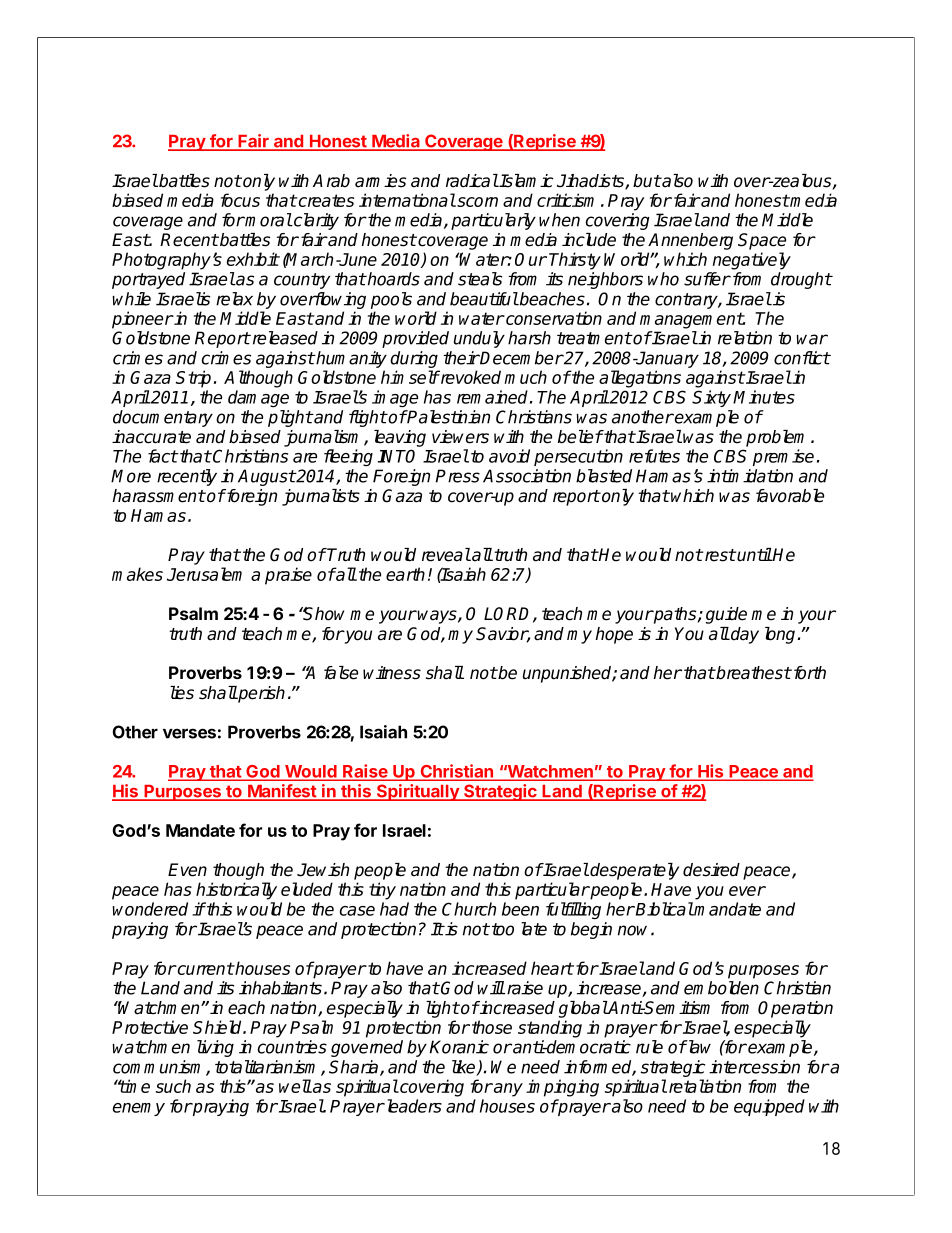 The width and height of the document is (952, 1233). What do you see at coordinates (182, 693) in the document?
I see `lies` at bounding box center [182, 693].
